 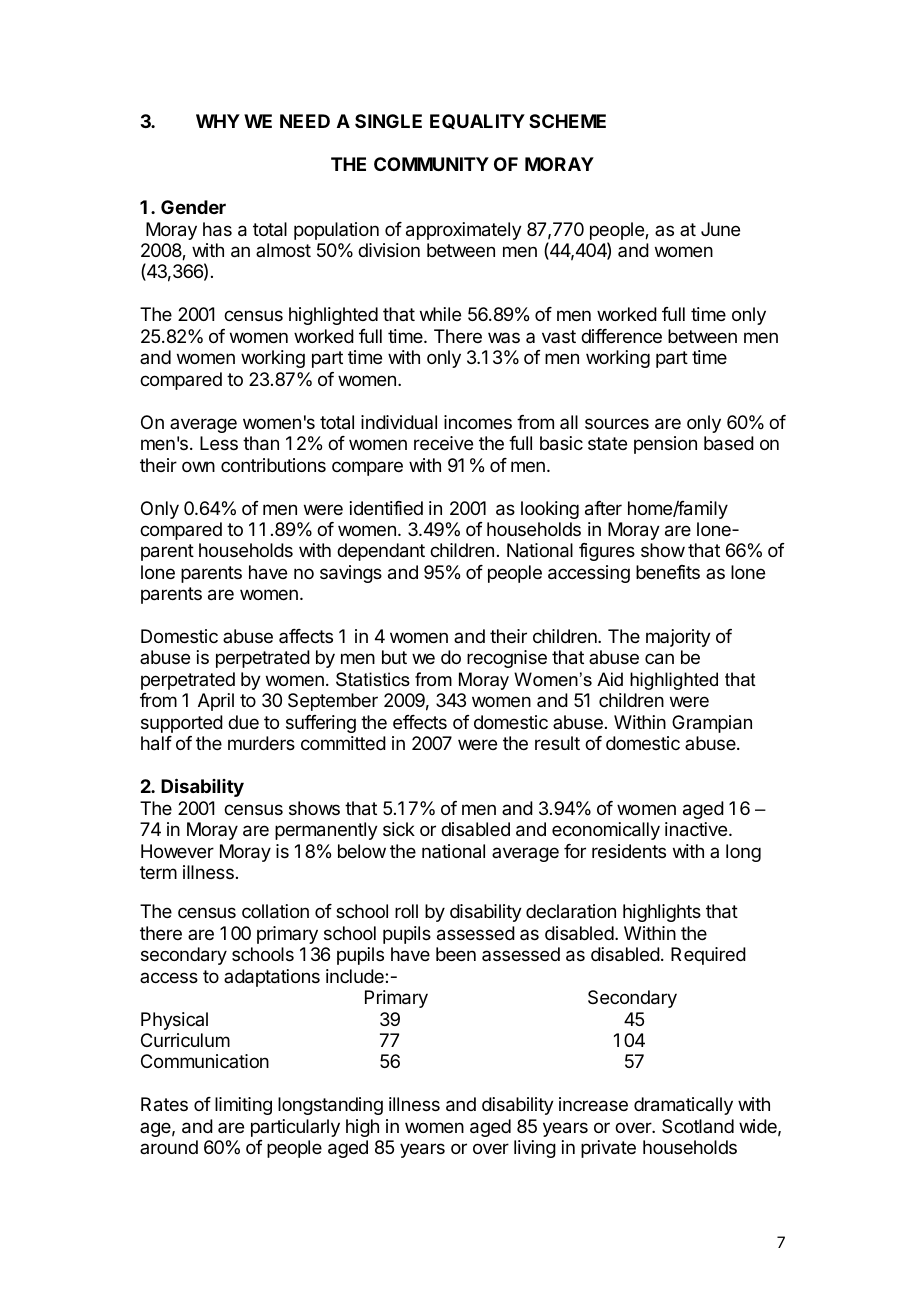 I want to click on Less, so click(x=219, y=443).
